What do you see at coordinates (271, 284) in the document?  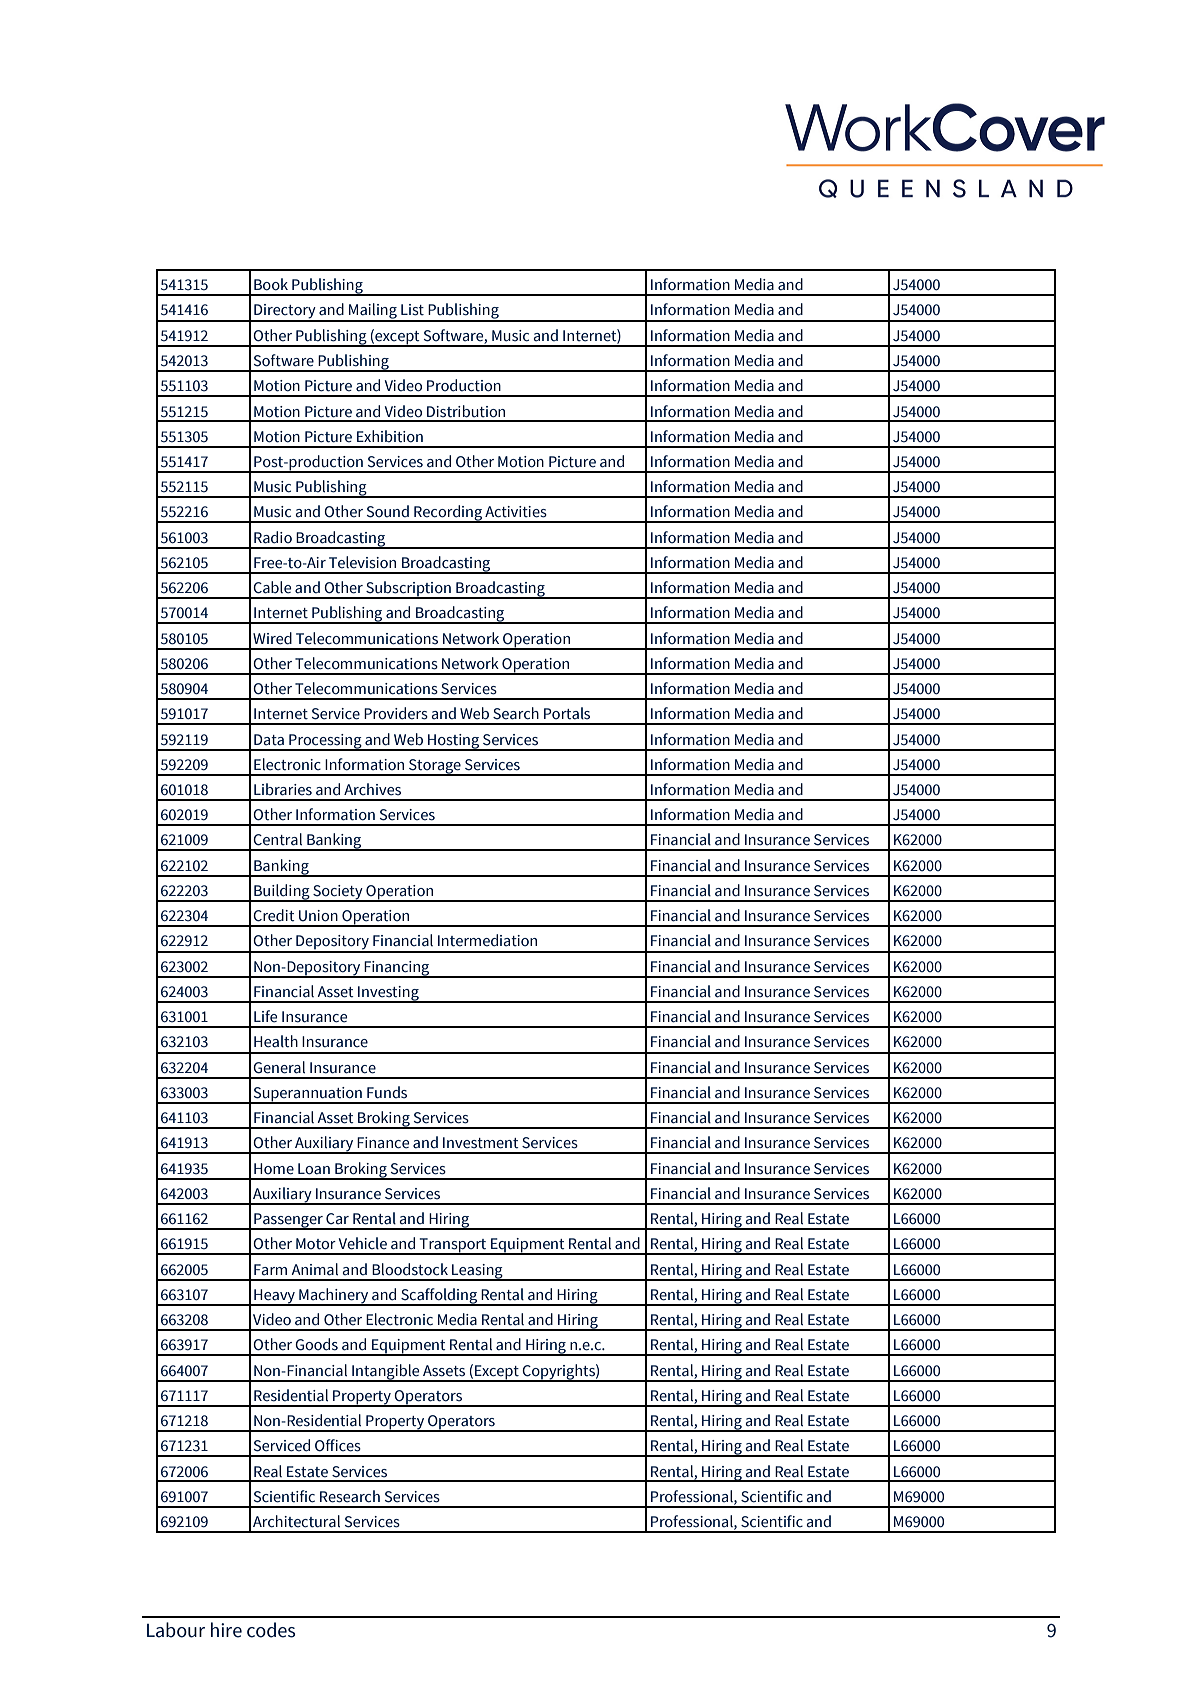 I see `Book` at bounding box center [271, 284].
